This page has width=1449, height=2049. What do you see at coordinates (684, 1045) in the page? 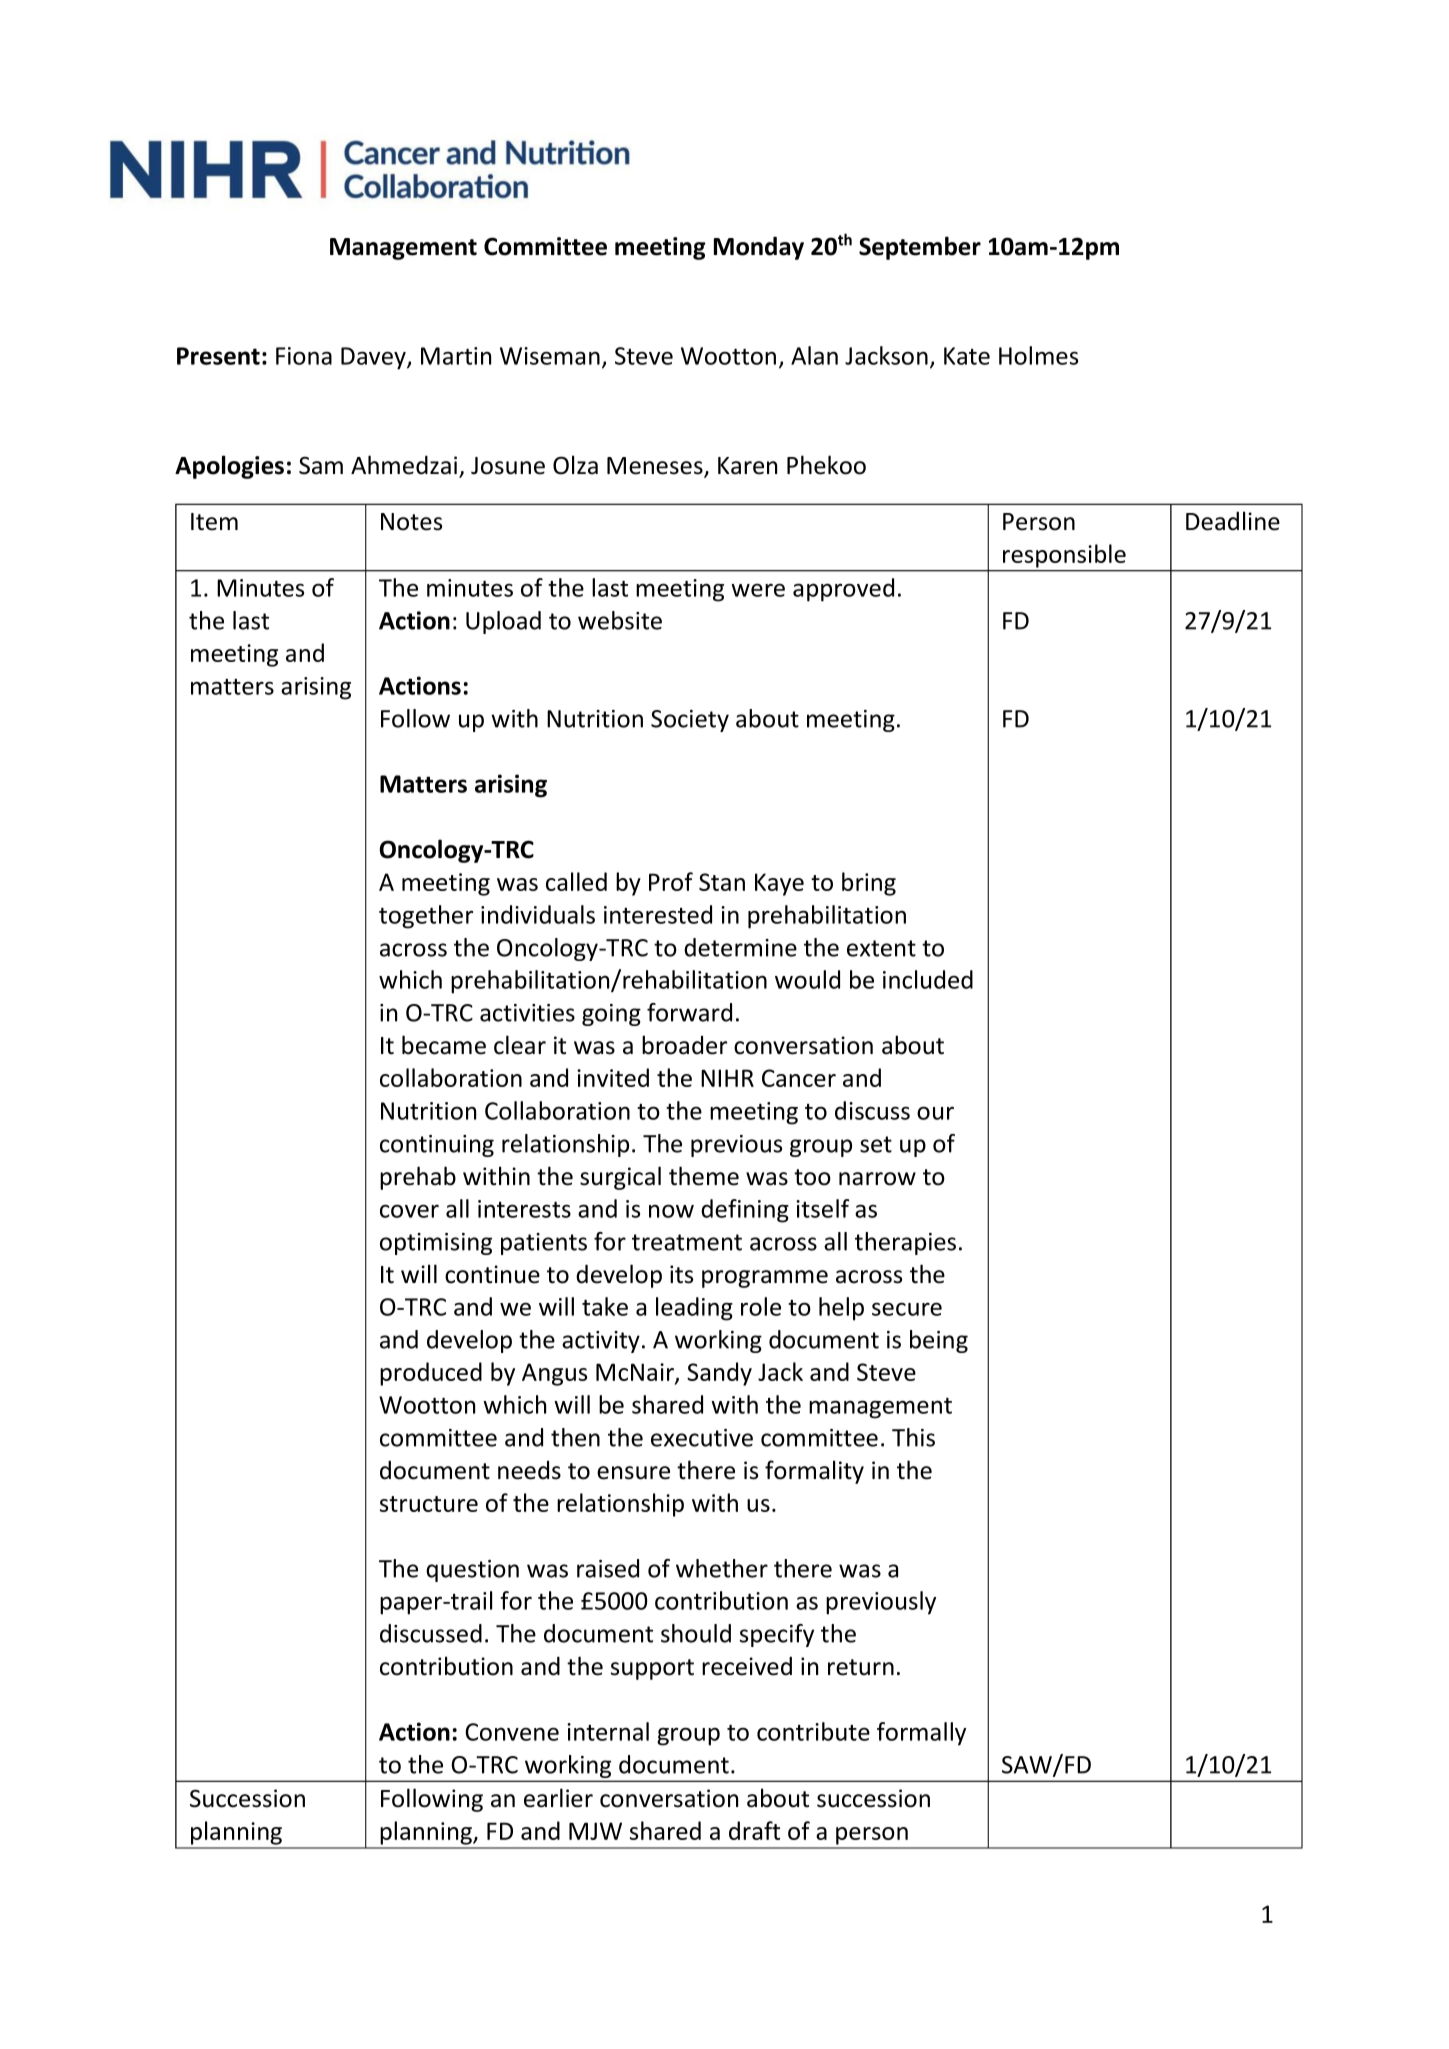
I see `broader` at bounding box center [684, 1045].
